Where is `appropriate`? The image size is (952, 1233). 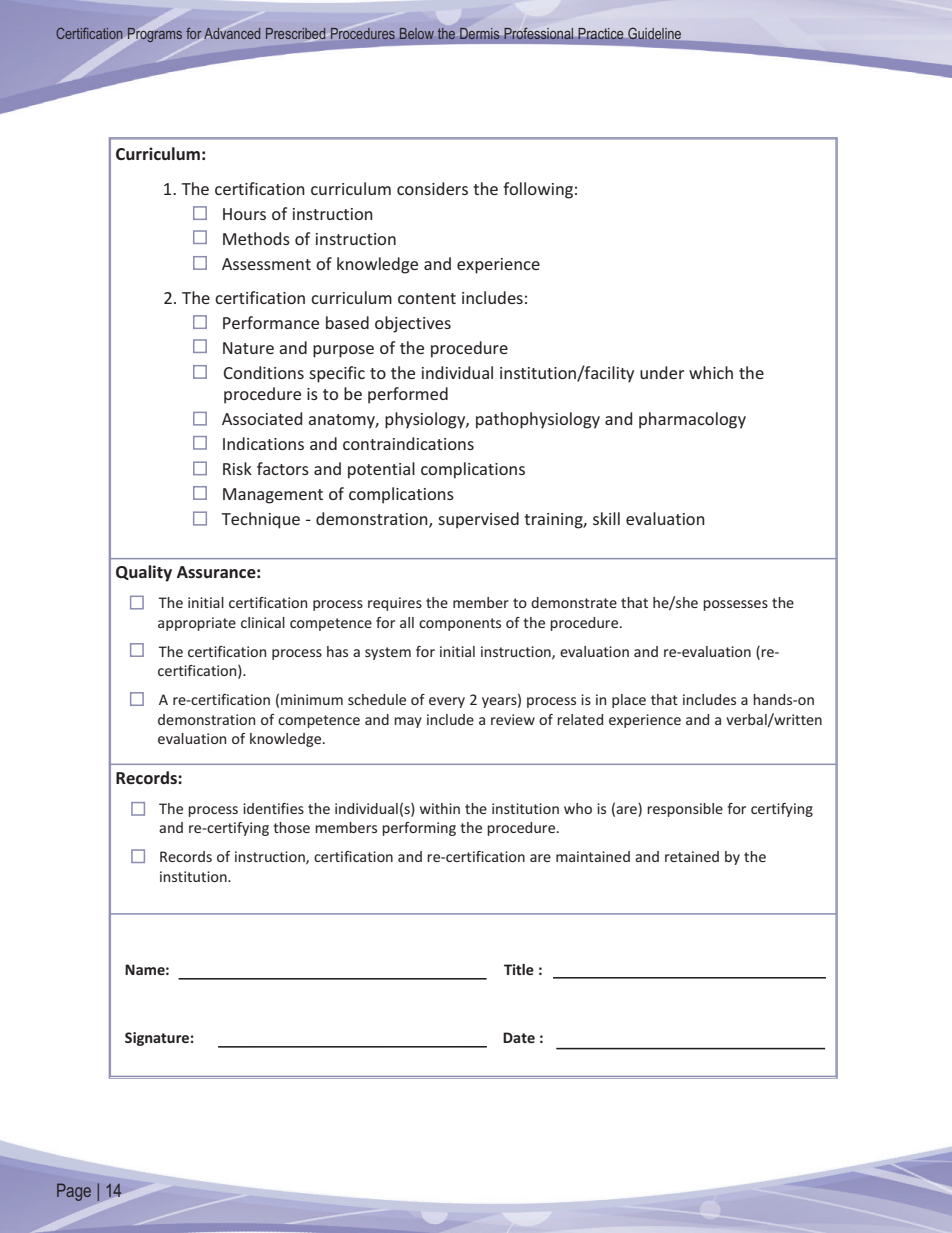
appropriate is located at coordinates (197, 624).
